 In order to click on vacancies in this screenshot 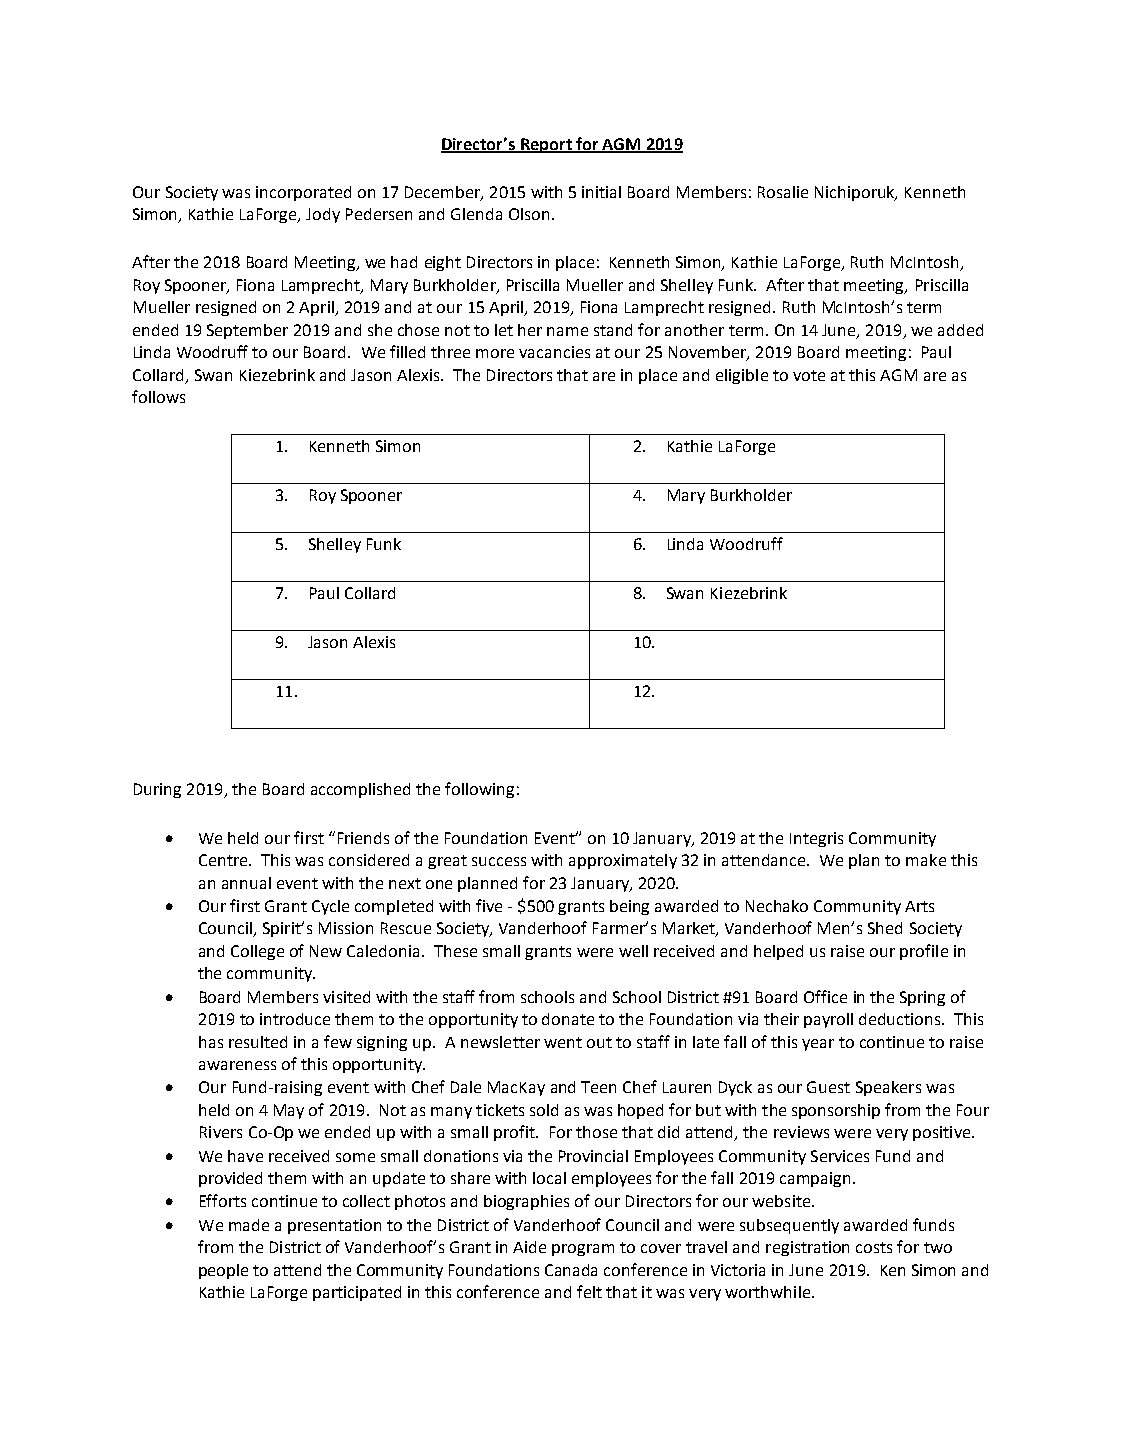, I will do `click(554, 352)`.
